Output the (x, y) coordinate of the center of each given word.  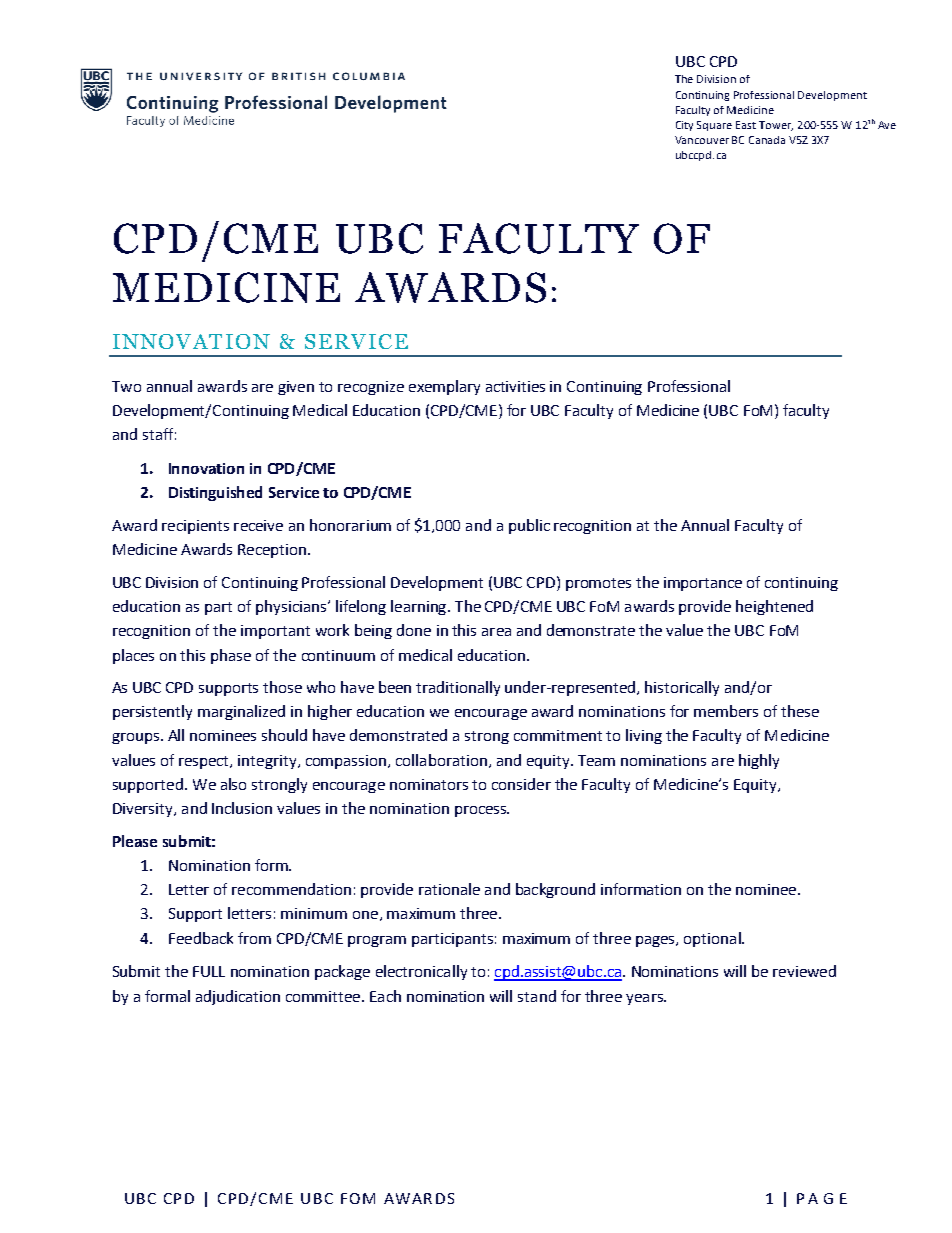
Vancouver (702, 140)
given (296, 388)
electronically (421, 972)
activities (515, 386)
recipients (195, 527)
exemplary (444, 387)
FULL (209, 971)
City (684, 126)
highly (759, 761)
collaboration (441, 760)
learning (420, 607)
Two (126, 386)
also (233, 784)
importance (703, 584)
